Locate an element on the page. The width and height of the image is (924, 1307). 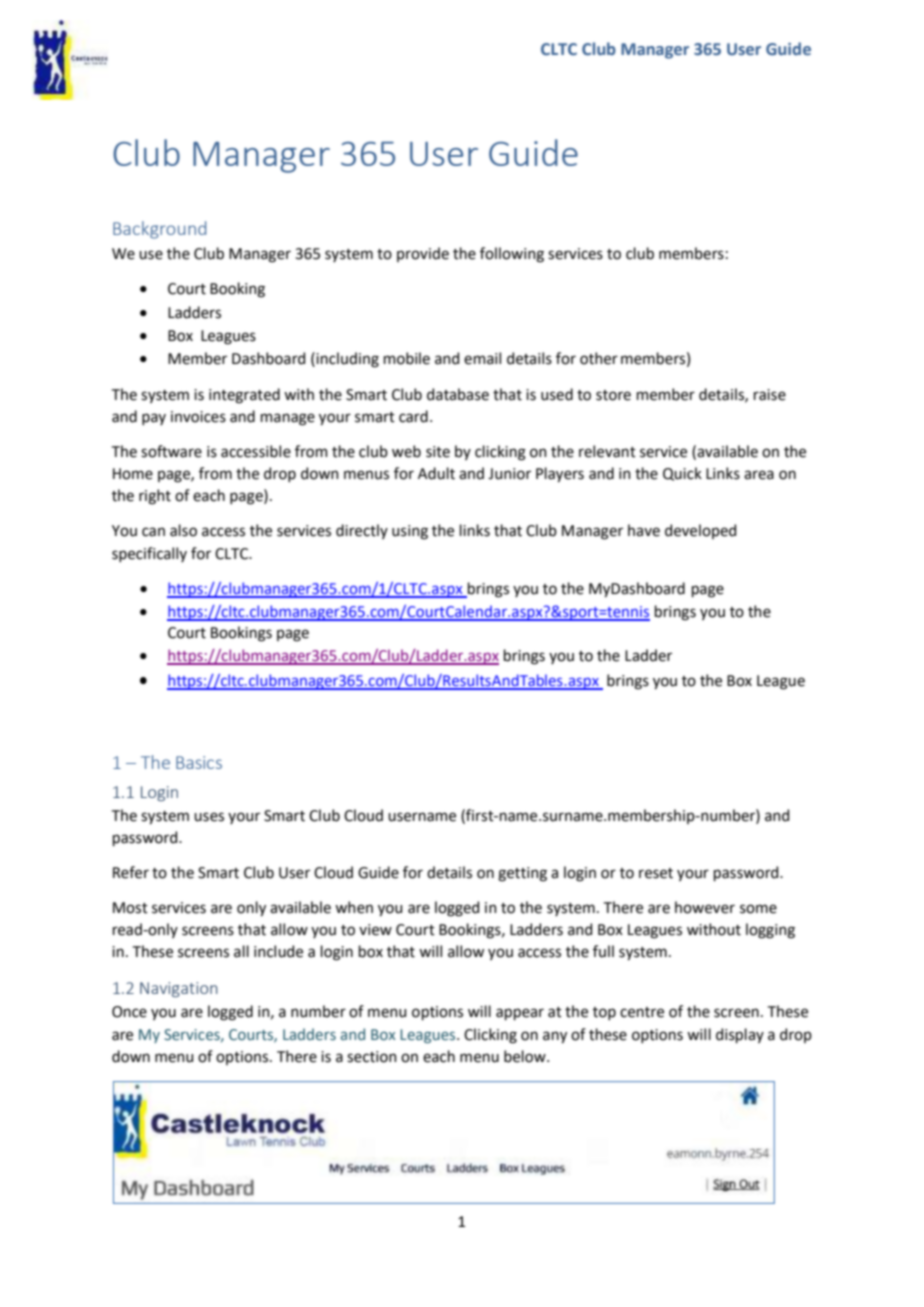
using is located at coordinates (410, 532).
